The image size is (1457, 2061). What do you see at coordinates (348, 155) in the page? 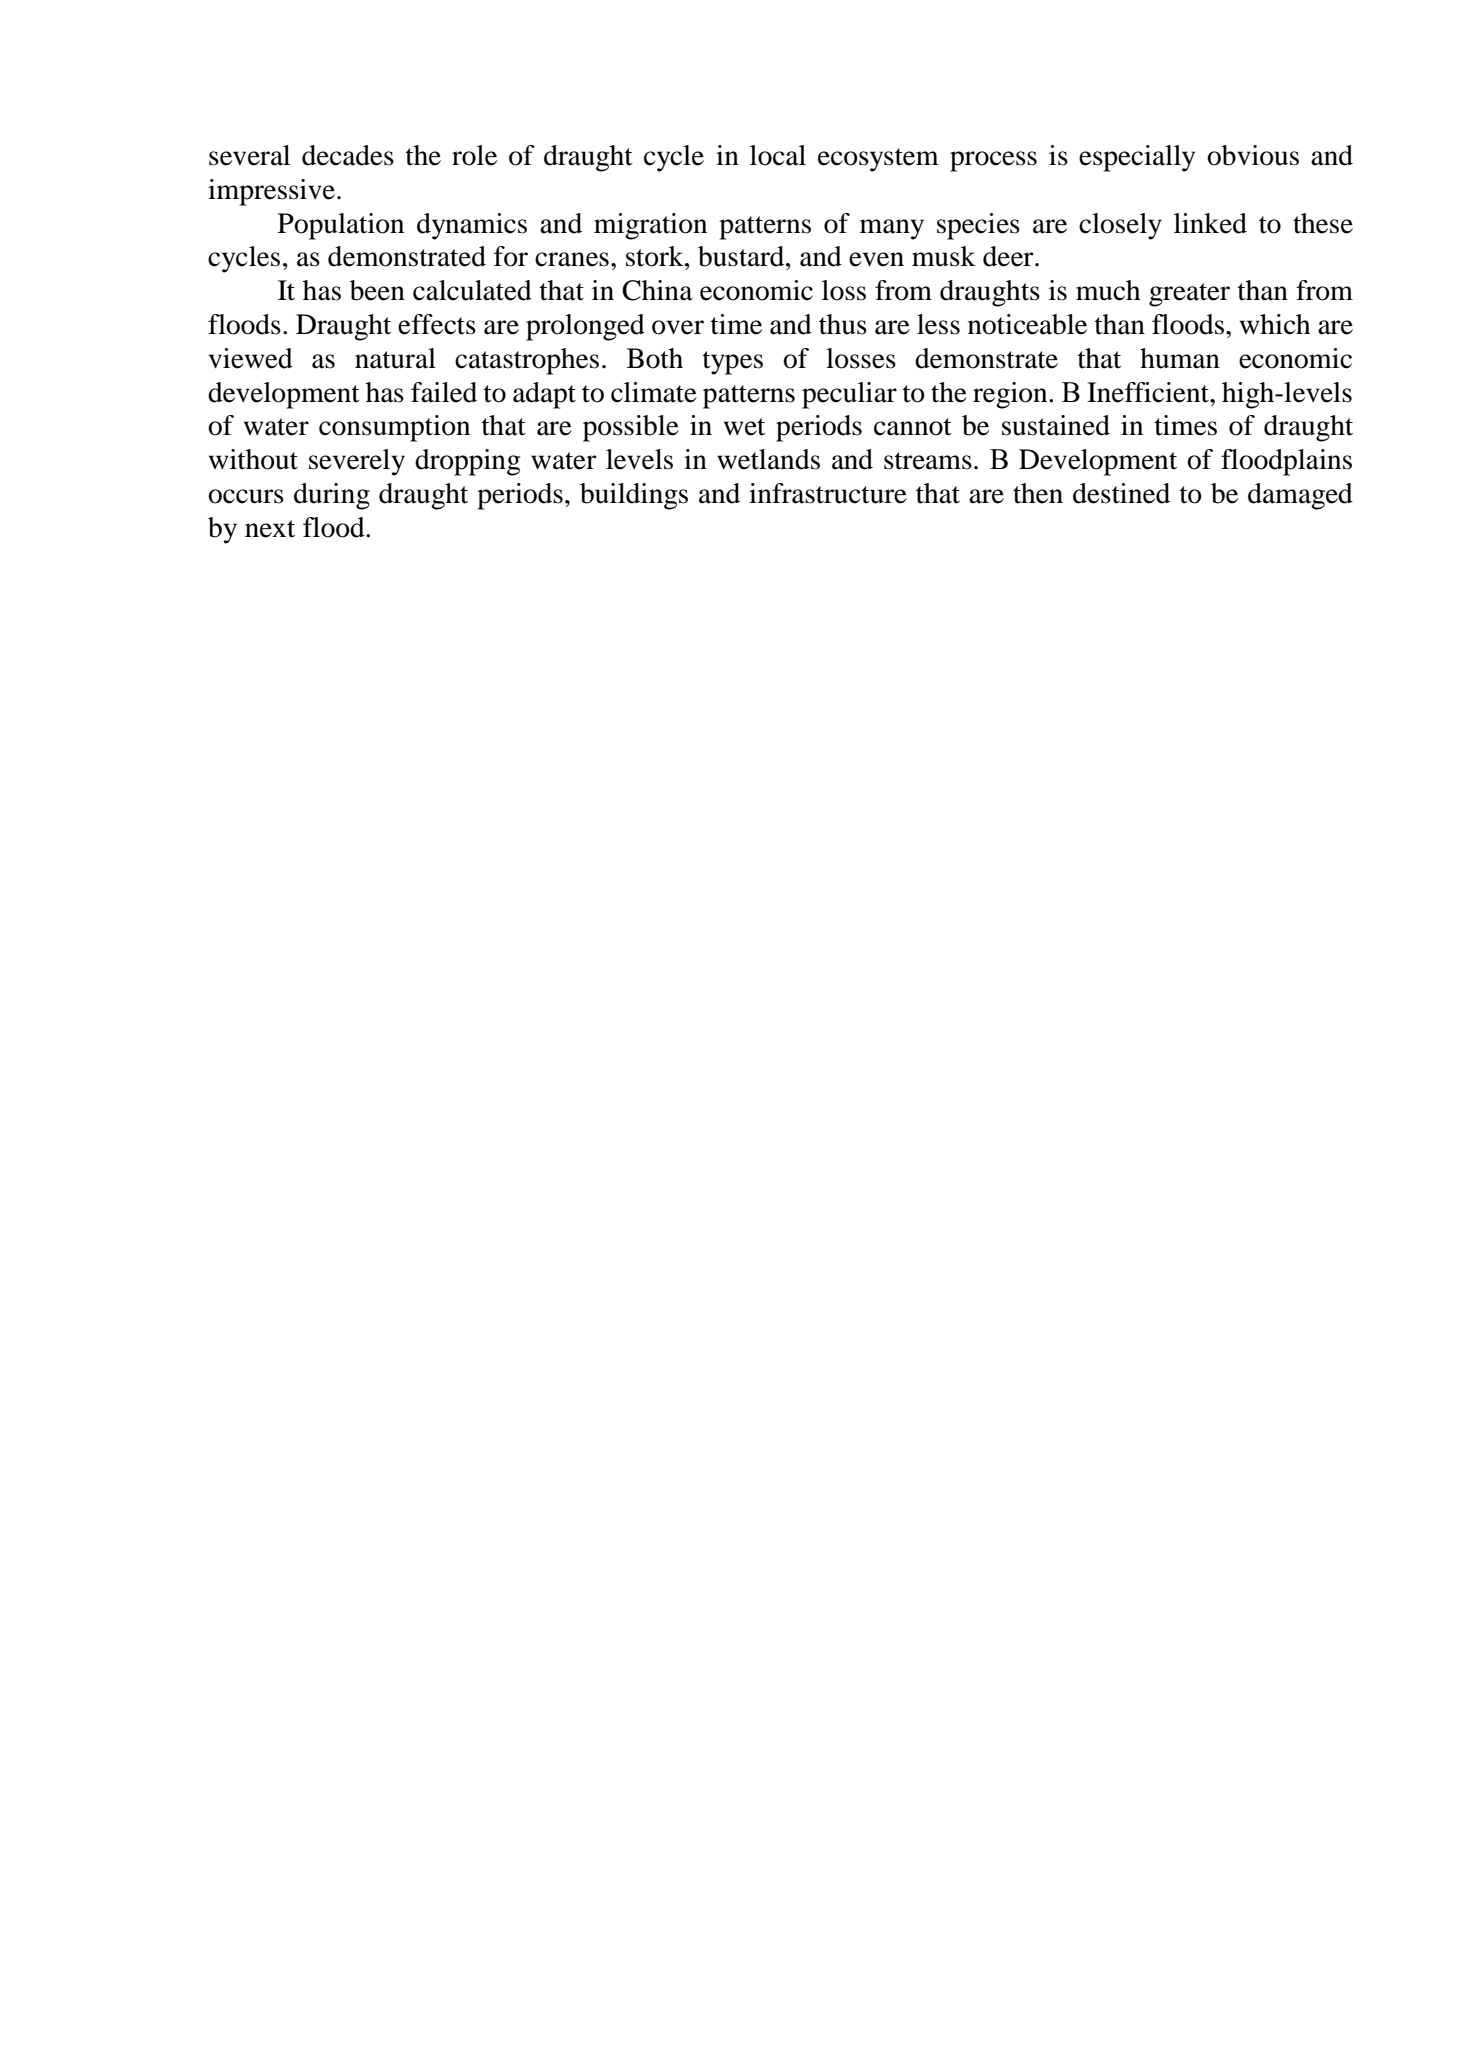
I see `decades` at bounding box center [348, 155].
